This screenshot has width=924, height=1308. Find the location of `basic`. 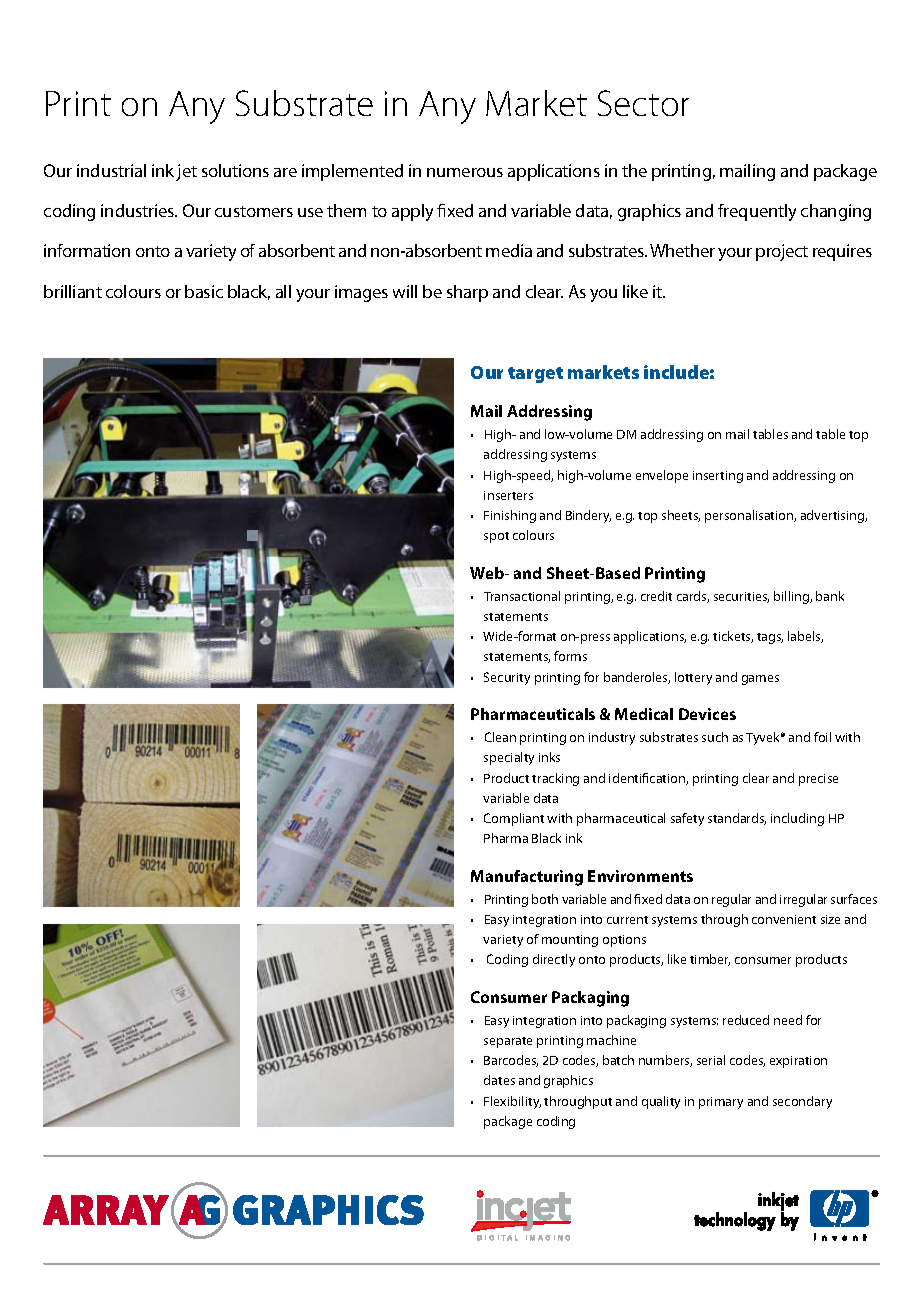

basic is located at coordinates (204, 291).
